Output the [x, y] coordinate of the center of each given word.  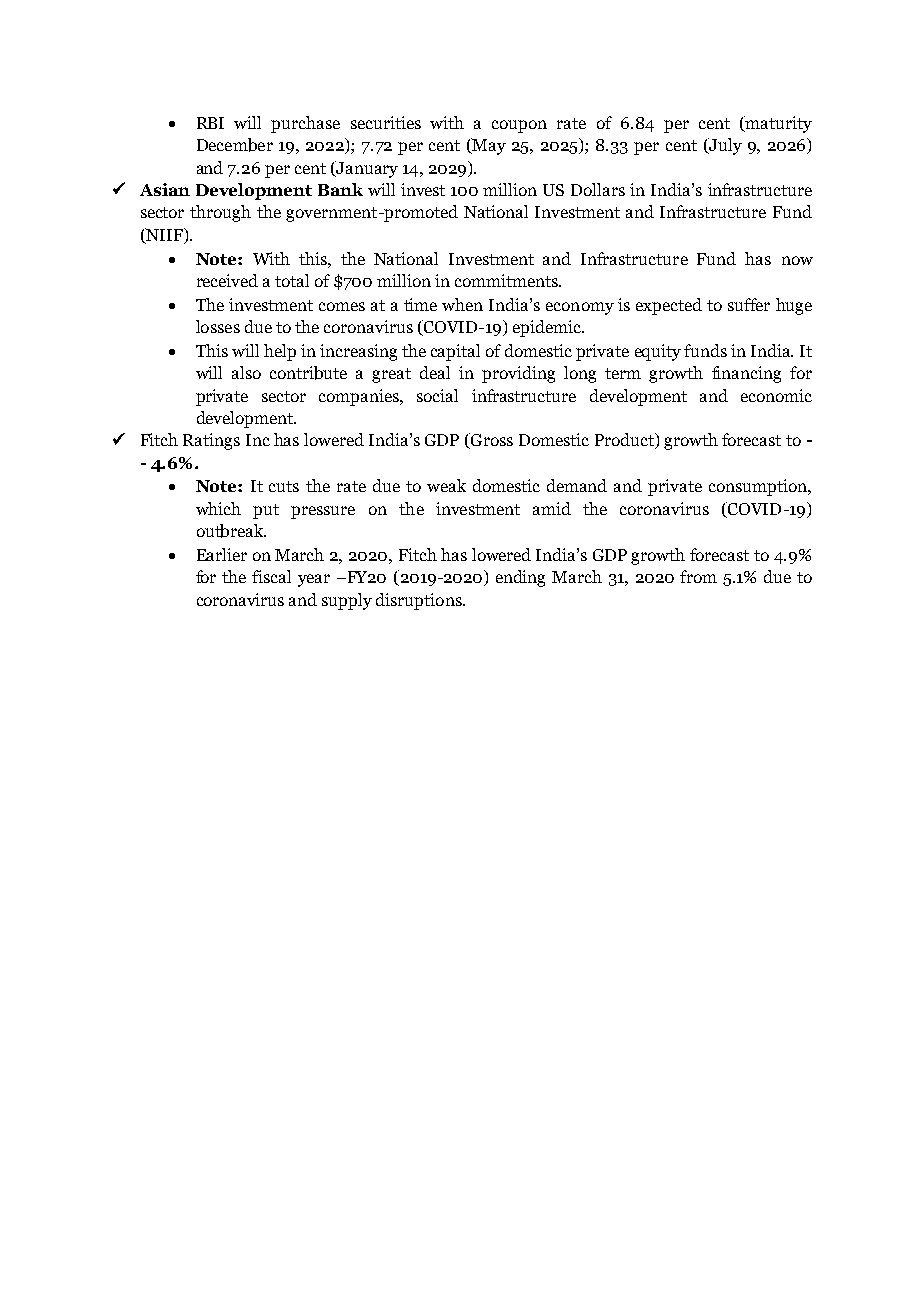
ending [520, 578]
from [698, 576]
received [227, 280]
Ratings [211, 441]
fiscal [271, 576]
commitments [508, 280]
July [724, 146]
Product [625, 441]
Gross [491, 441]
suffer [749, 304]
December [235, 145]
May [488, 146]
